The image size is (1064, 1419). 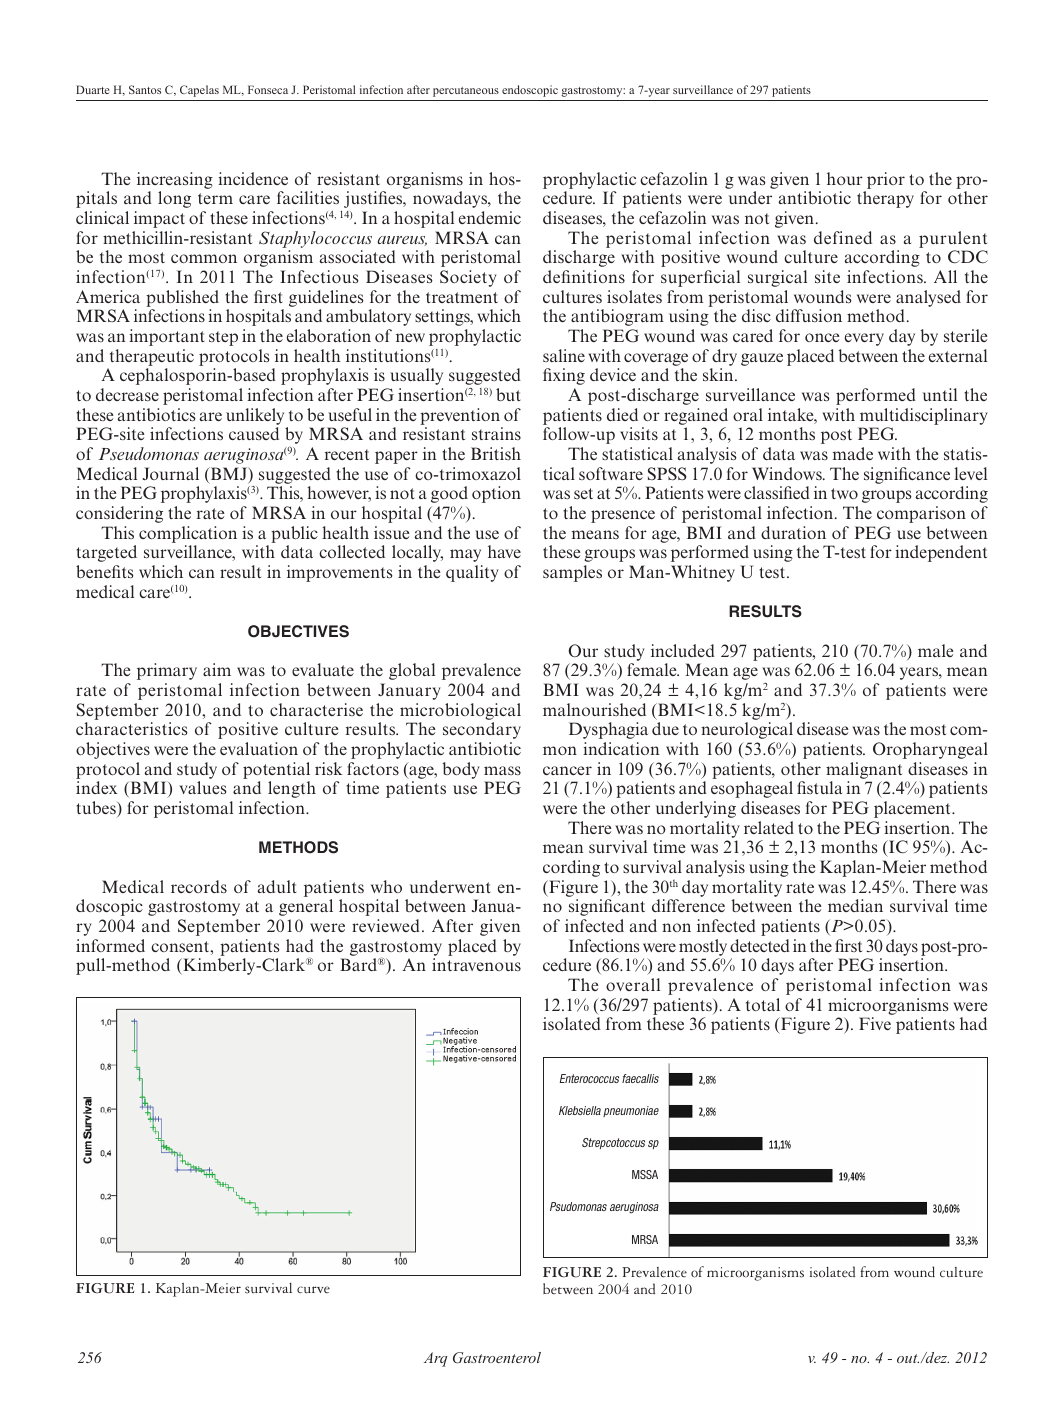 What do you see at coordinates (853, 453) in the screenshot?
I see `made` at bounding box center [853, 453].
